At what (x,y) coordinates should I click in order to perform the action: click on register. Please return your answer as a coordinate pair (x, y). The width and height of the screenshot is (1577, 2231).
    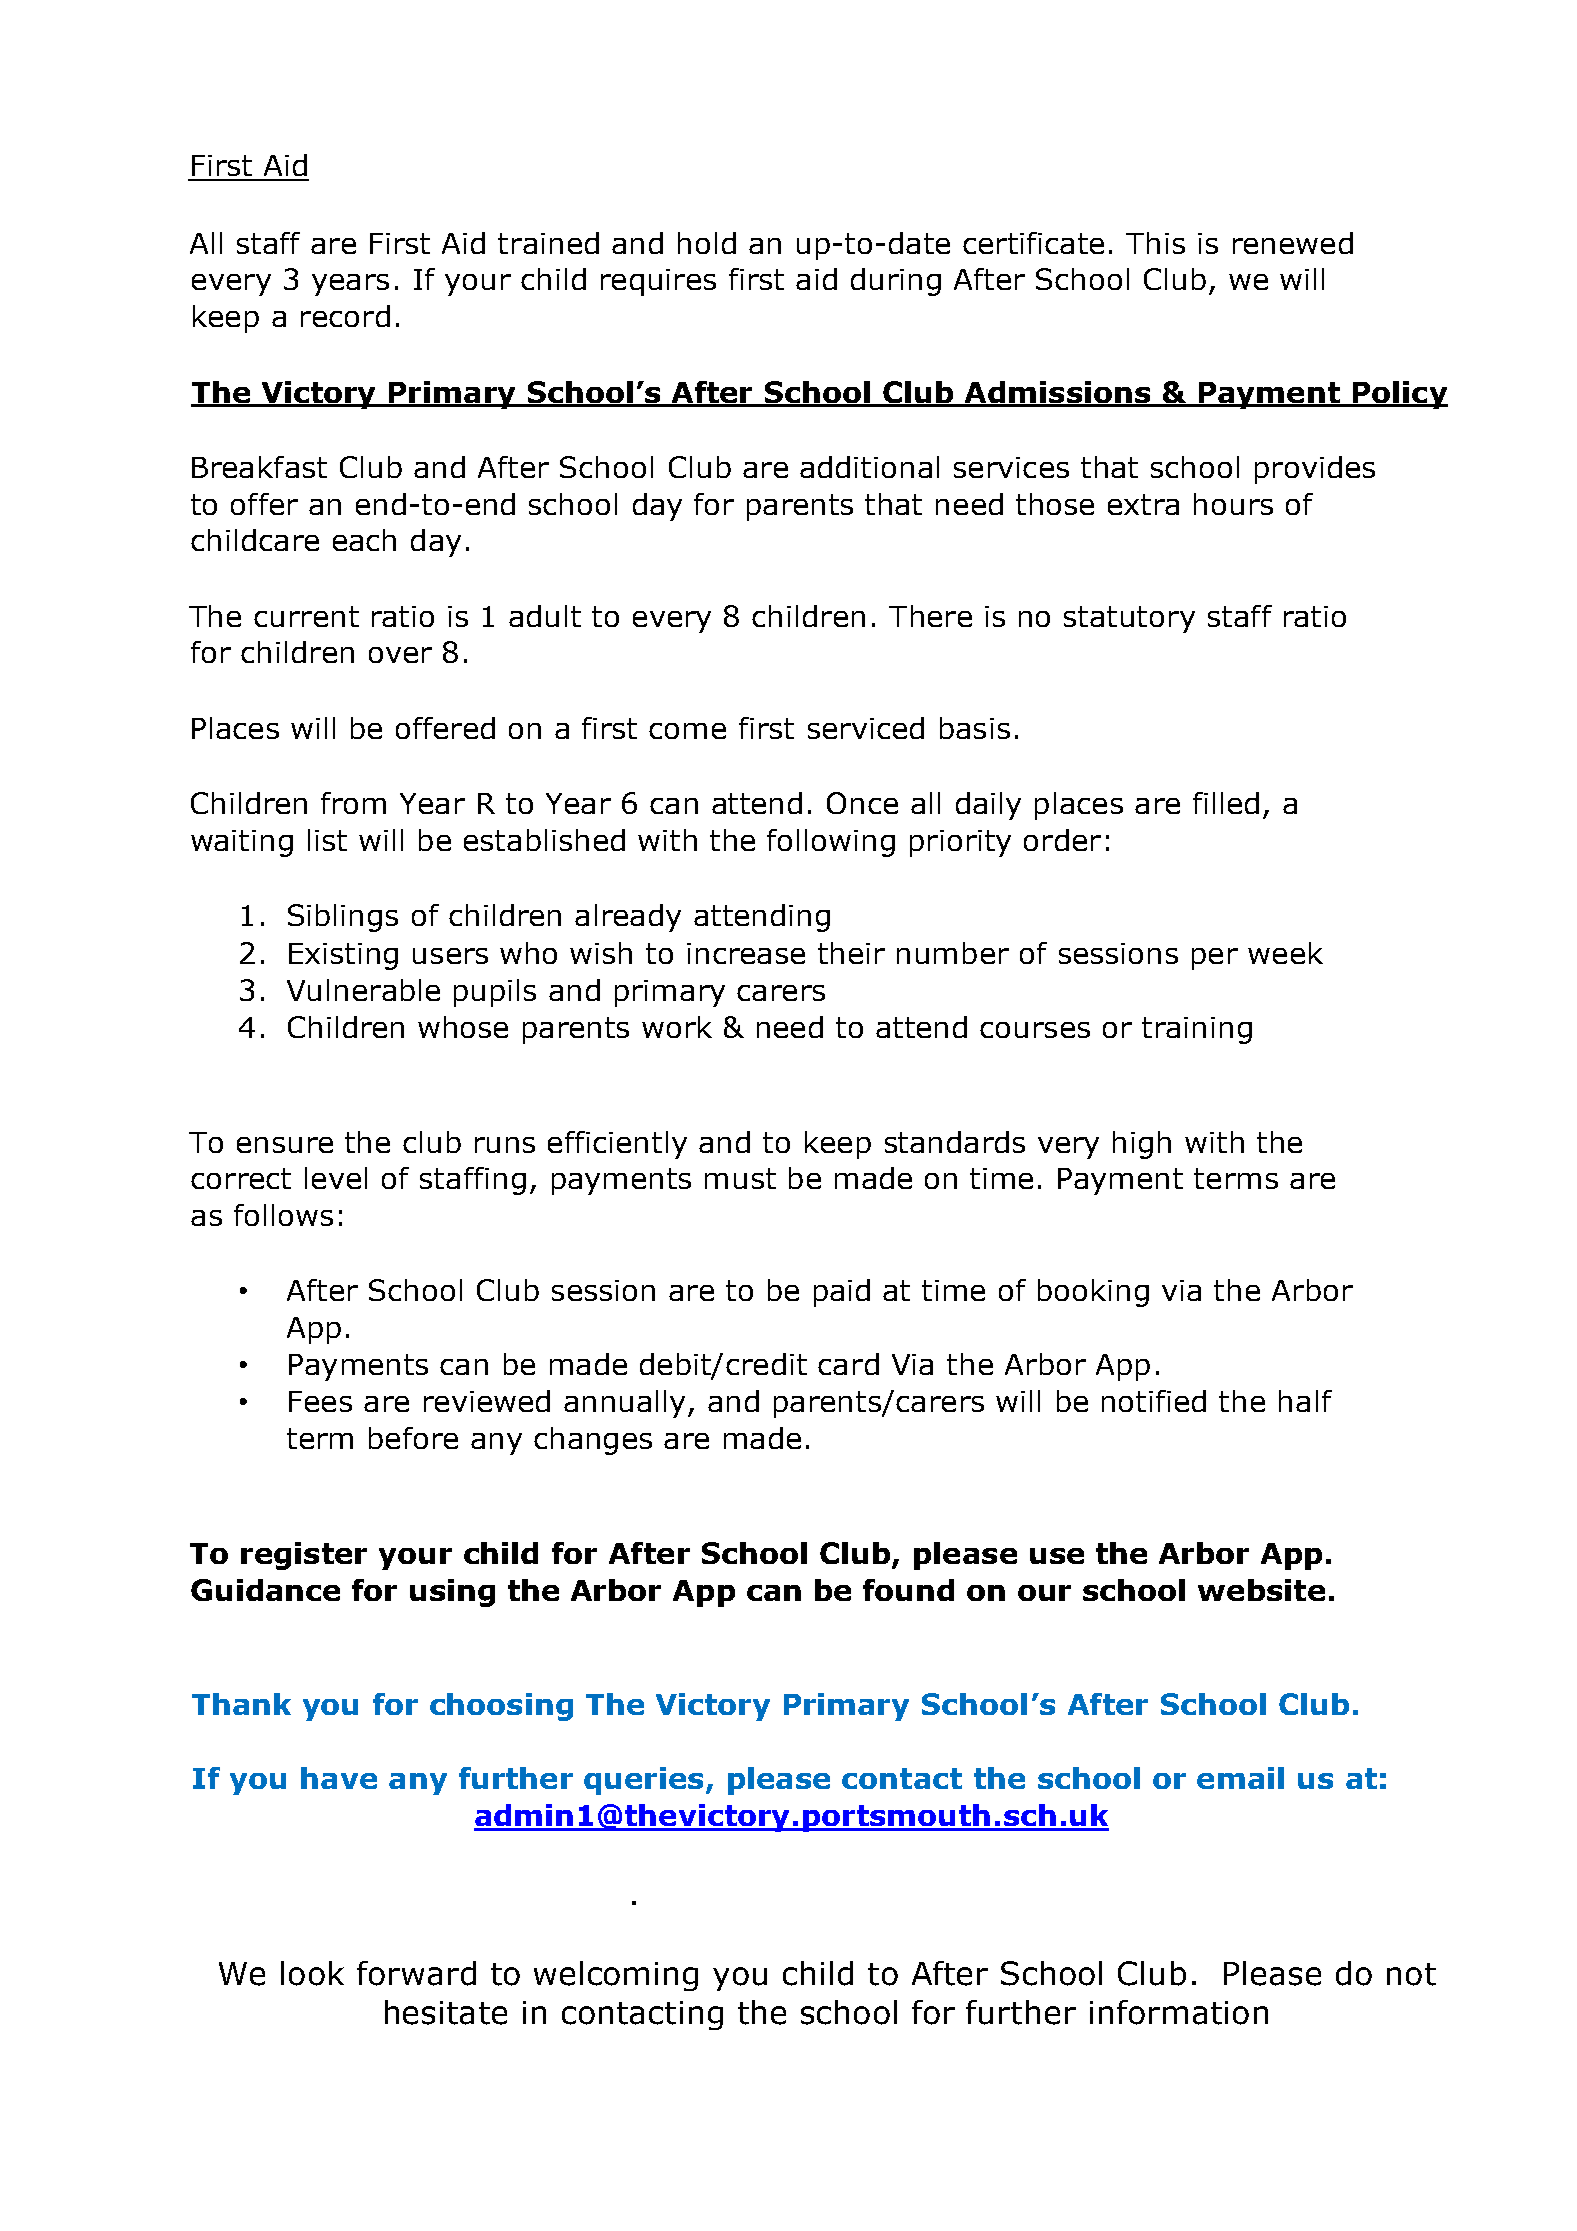
    Looking at the image, I should click on (304, 1556).
